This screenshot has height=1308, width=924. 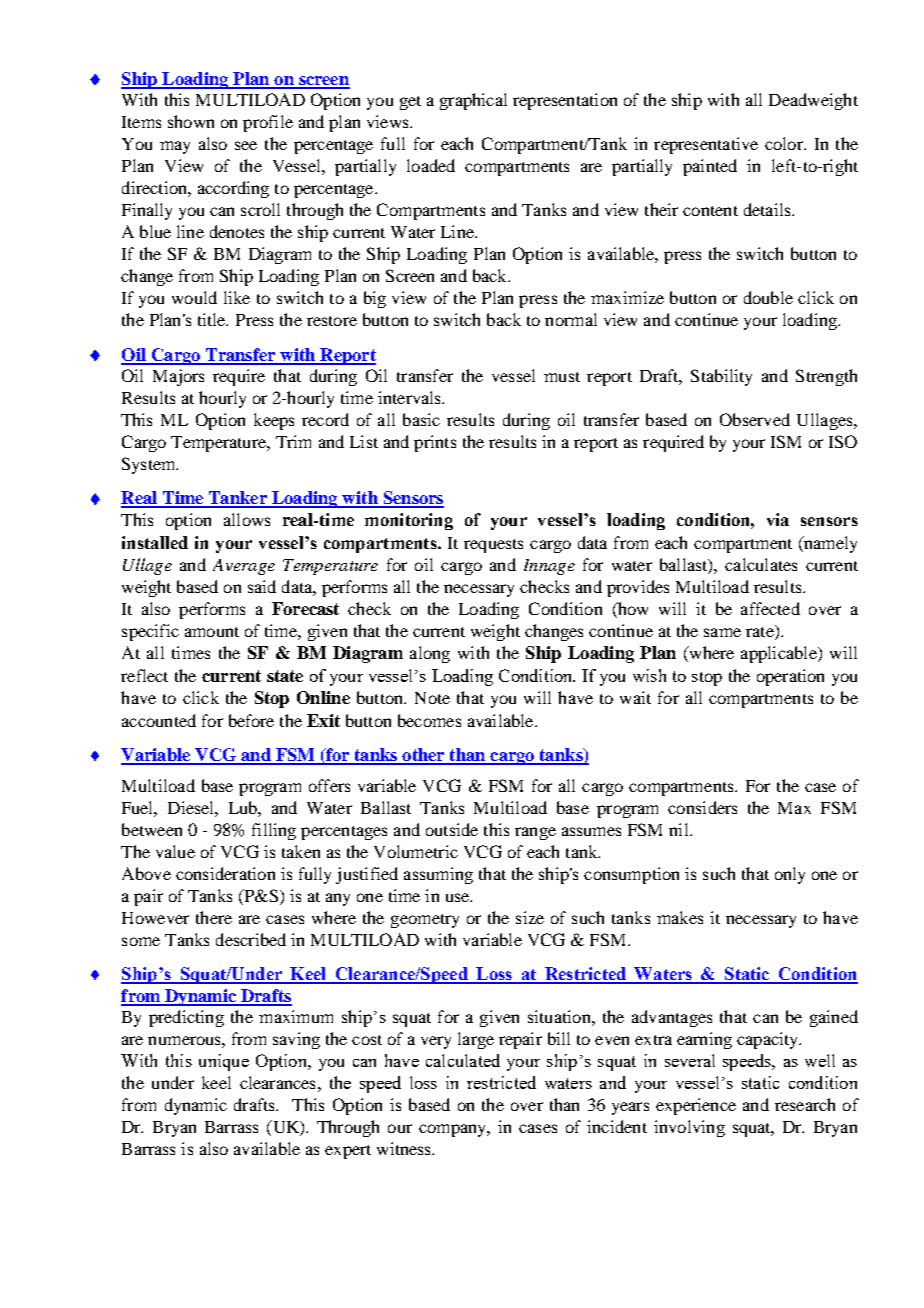 I want to click on color, so click(x=785, y=143).
